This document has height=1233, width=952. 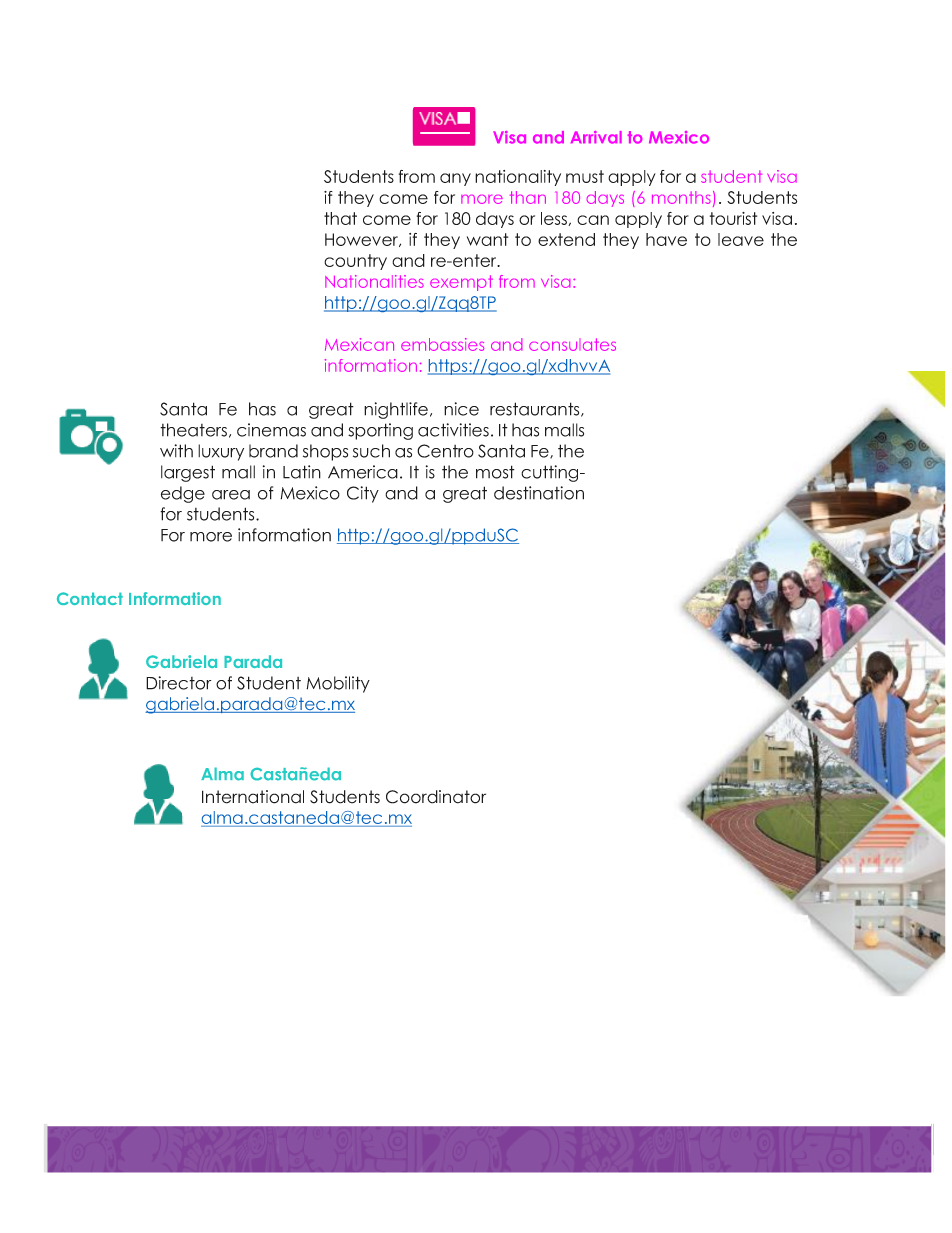 What do you see at coordinates (363, 494) in the document?
I see `City` at bounding box center [363, 494].
